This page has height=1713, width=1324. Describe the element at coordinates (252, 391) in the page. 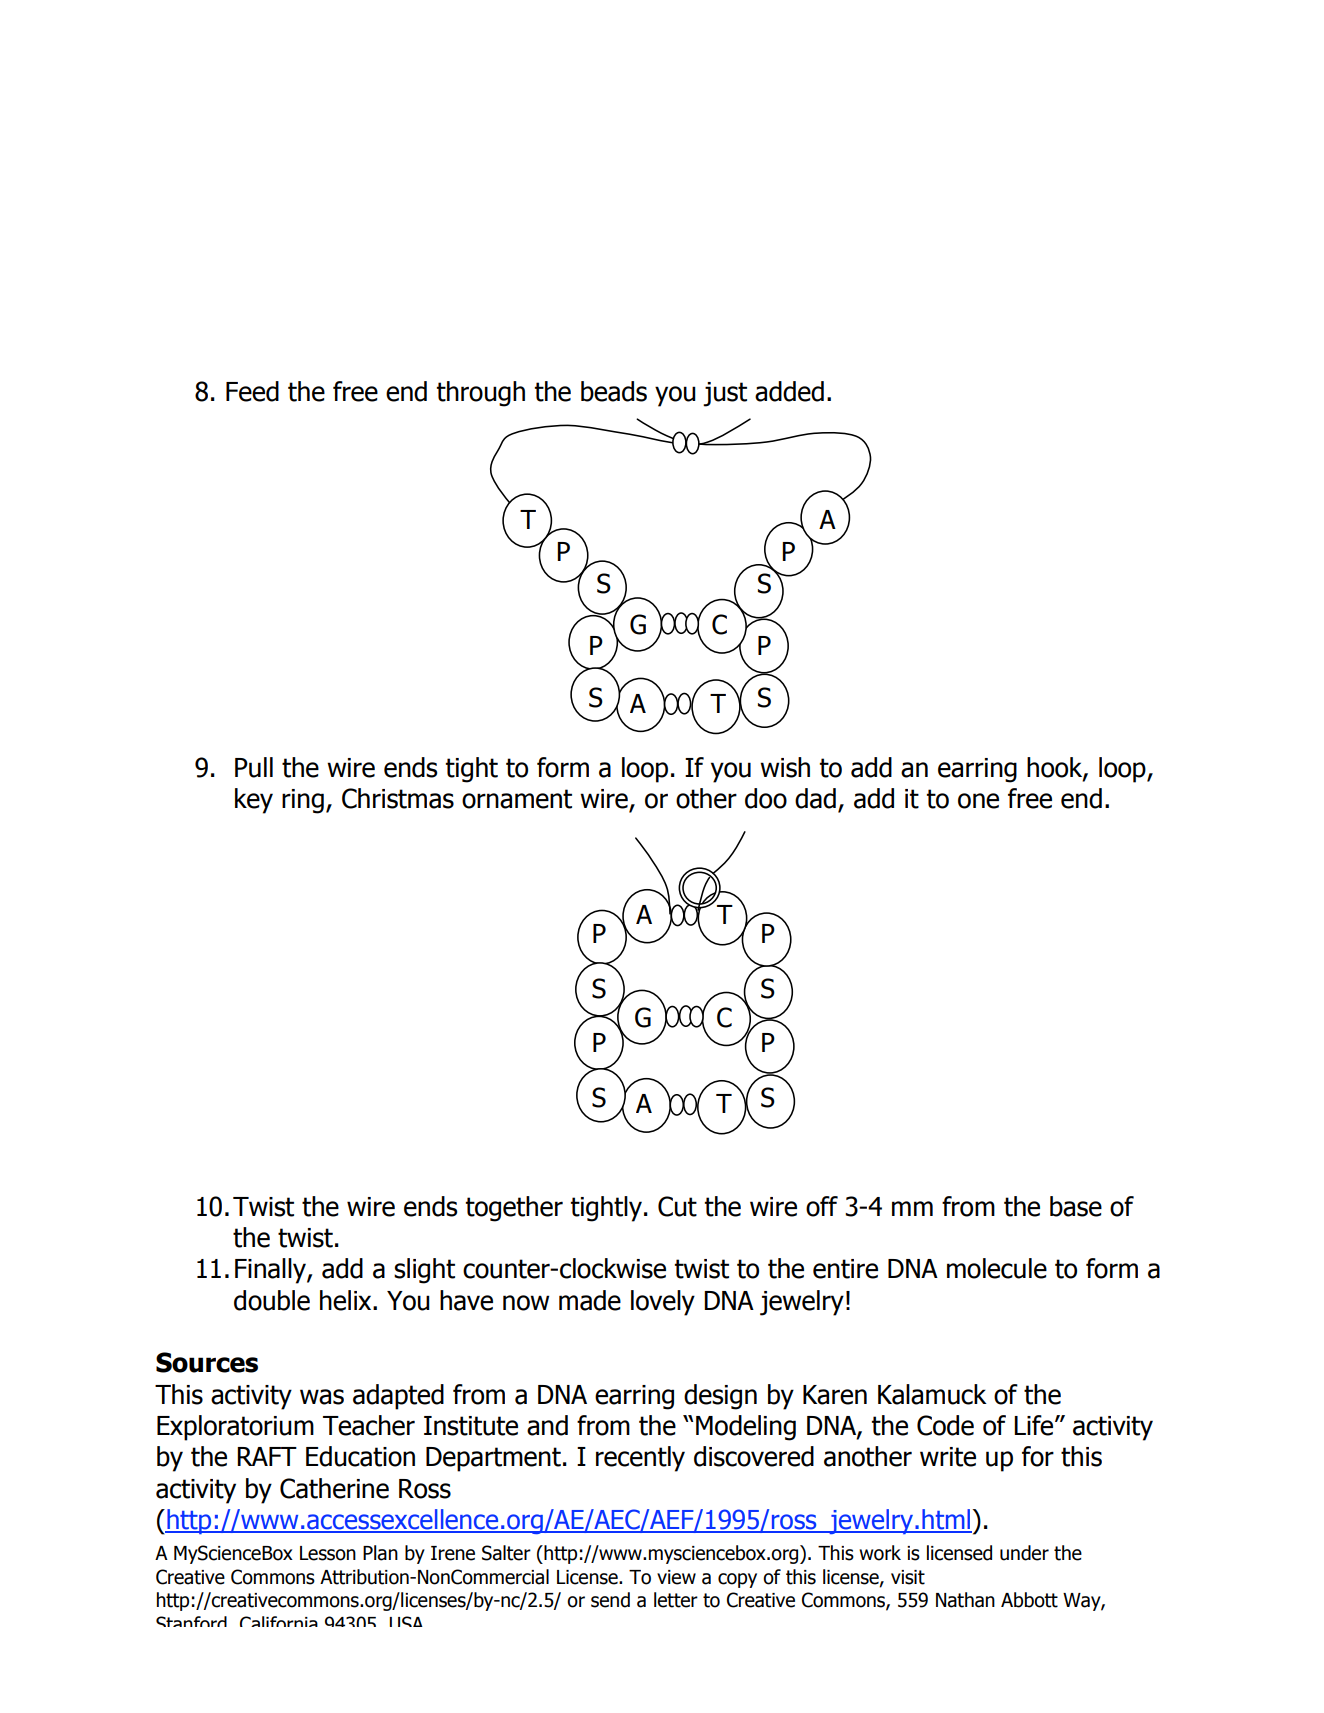

I see `Feed` at that location.
